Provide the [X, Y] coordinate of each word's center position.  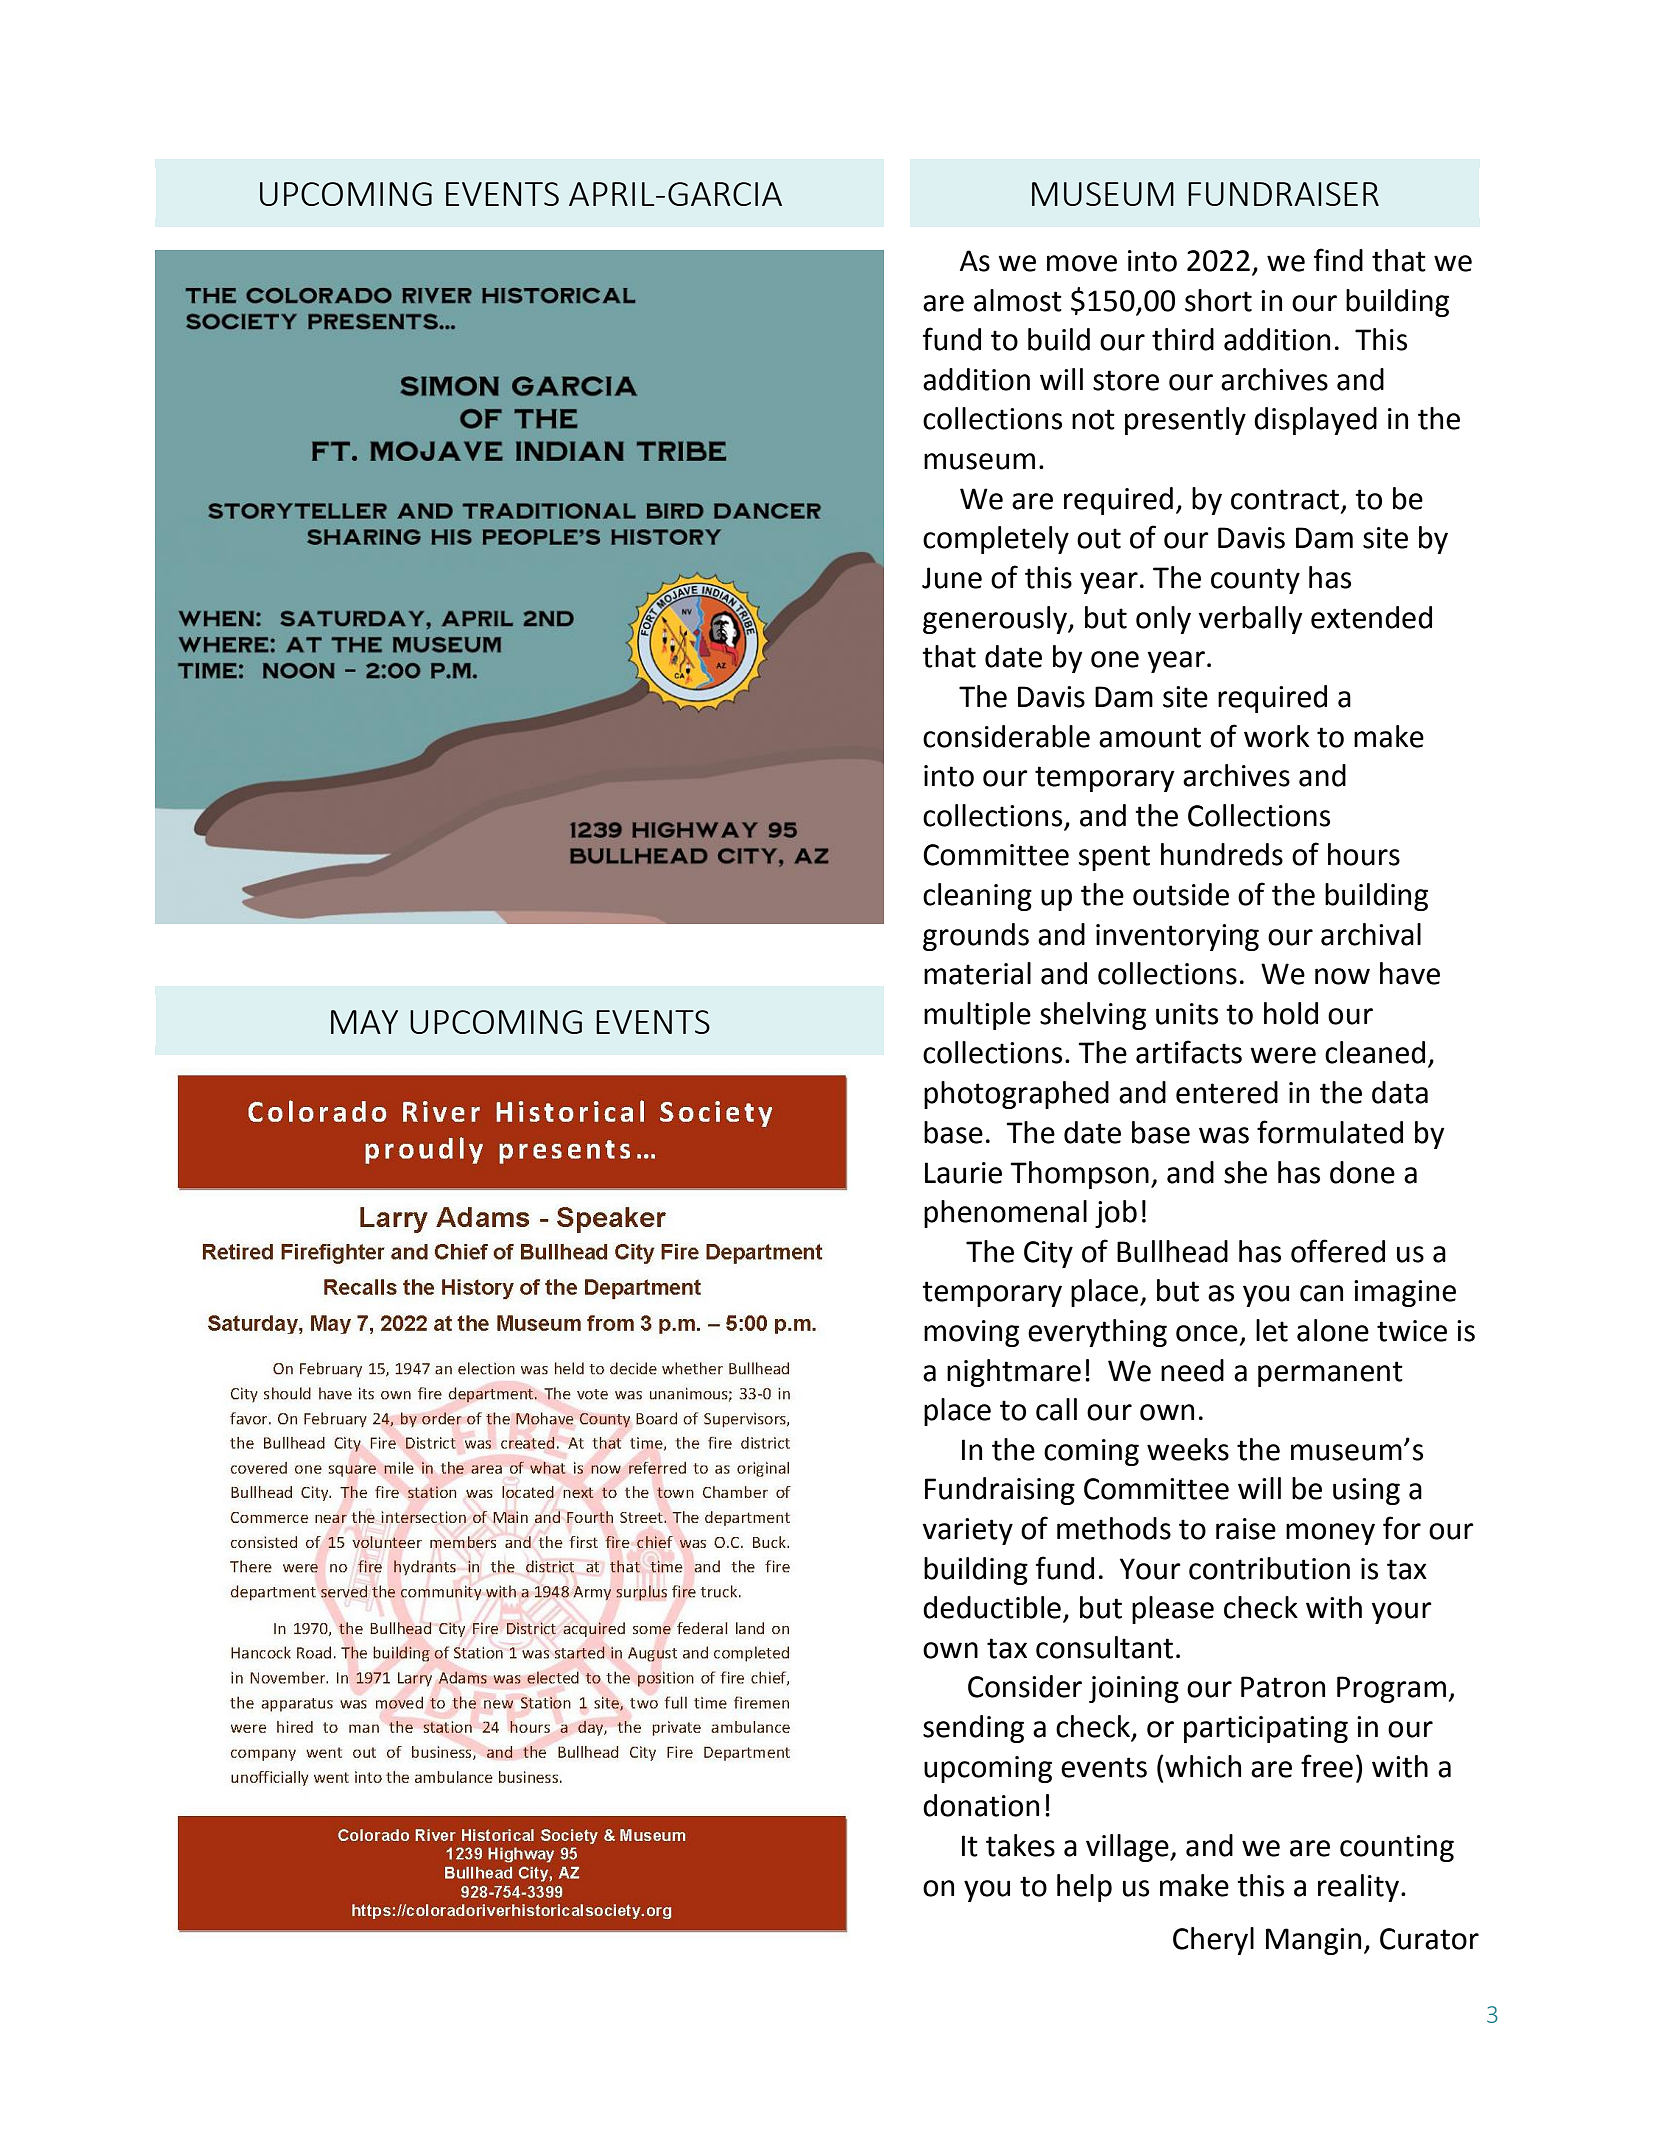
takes [1020, 1845]
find [1338, 260]
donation [981, 1805]
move [1082, 263]
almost [1018, 300]
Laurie [963, 1173]
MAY [364, 1022]
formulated [1330, 1132]
